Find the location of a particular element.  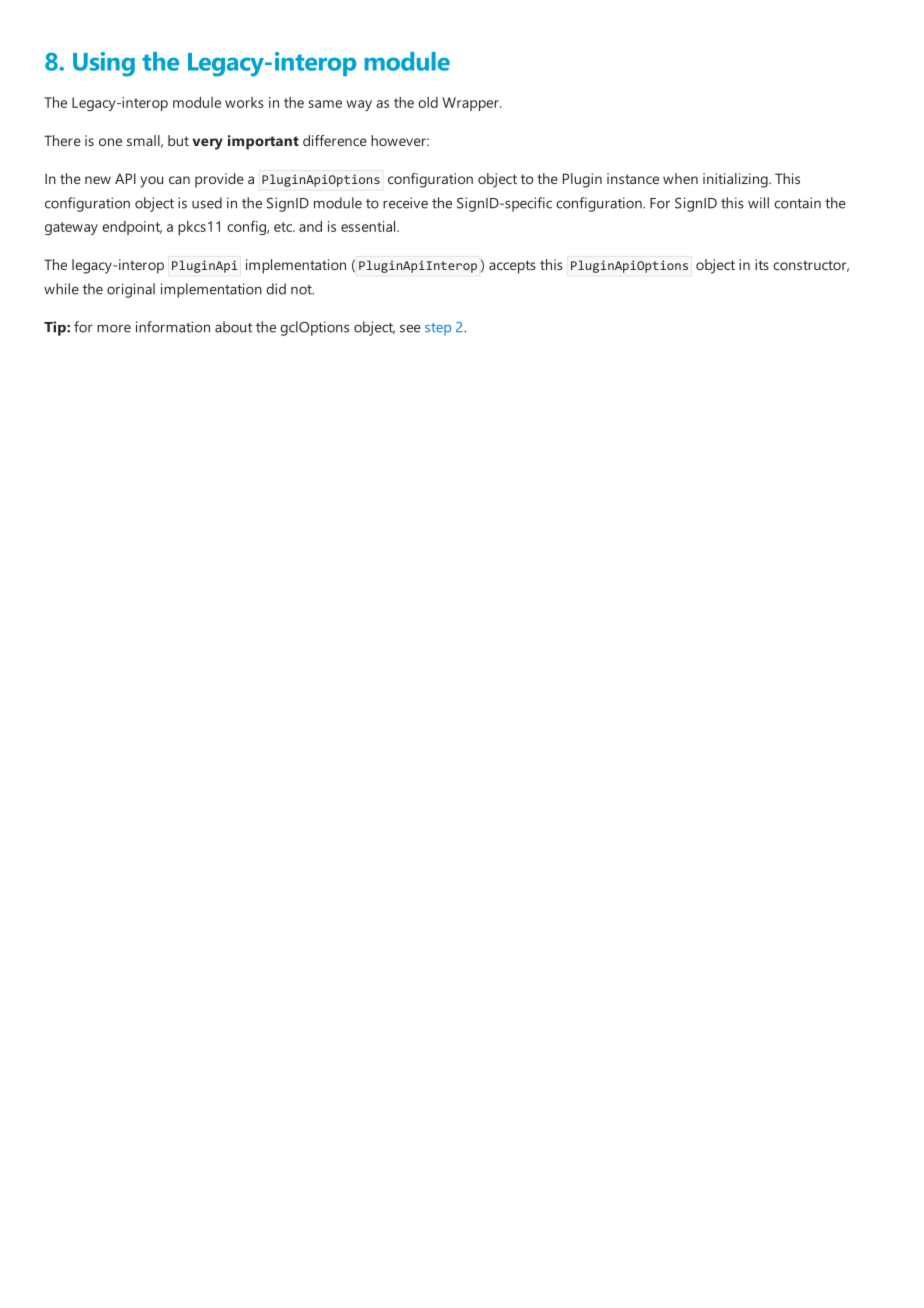

not is located at coordinates (302, 290).
